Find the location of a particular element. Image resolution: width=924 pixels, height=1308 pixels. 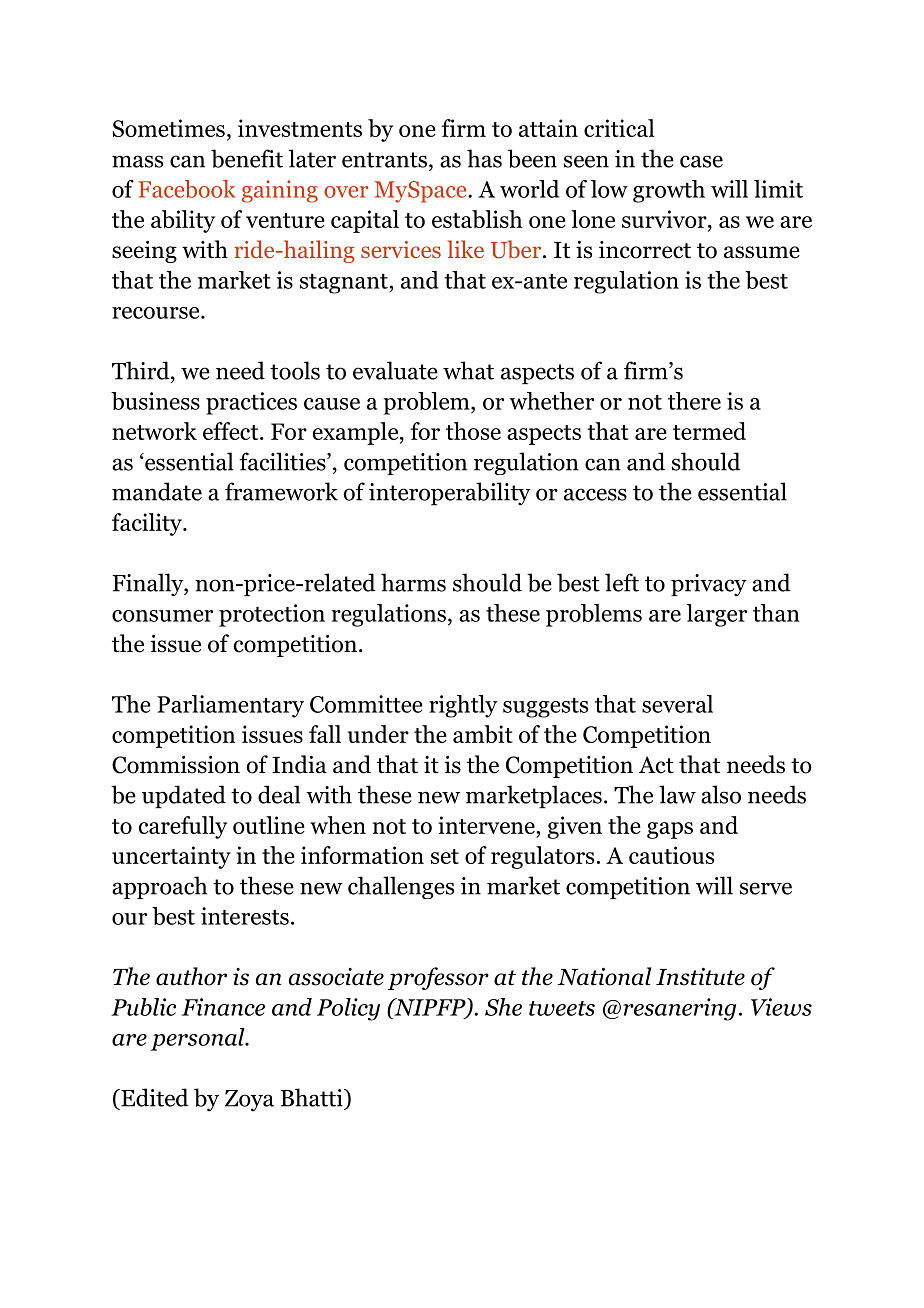

larger is located at coordinates (717, 615).
